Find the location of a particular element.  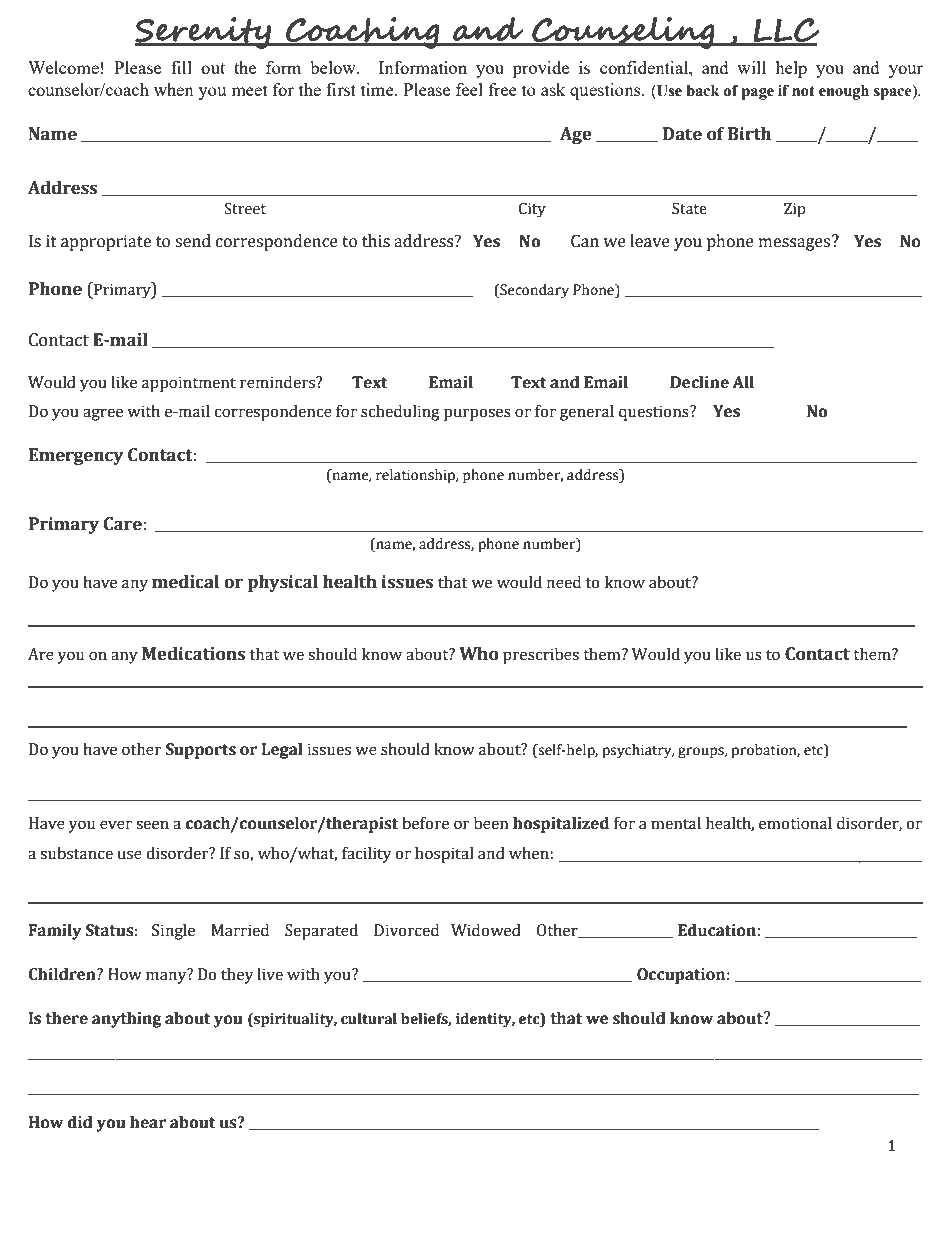

cultural is located at coordinates (369, 1019).
